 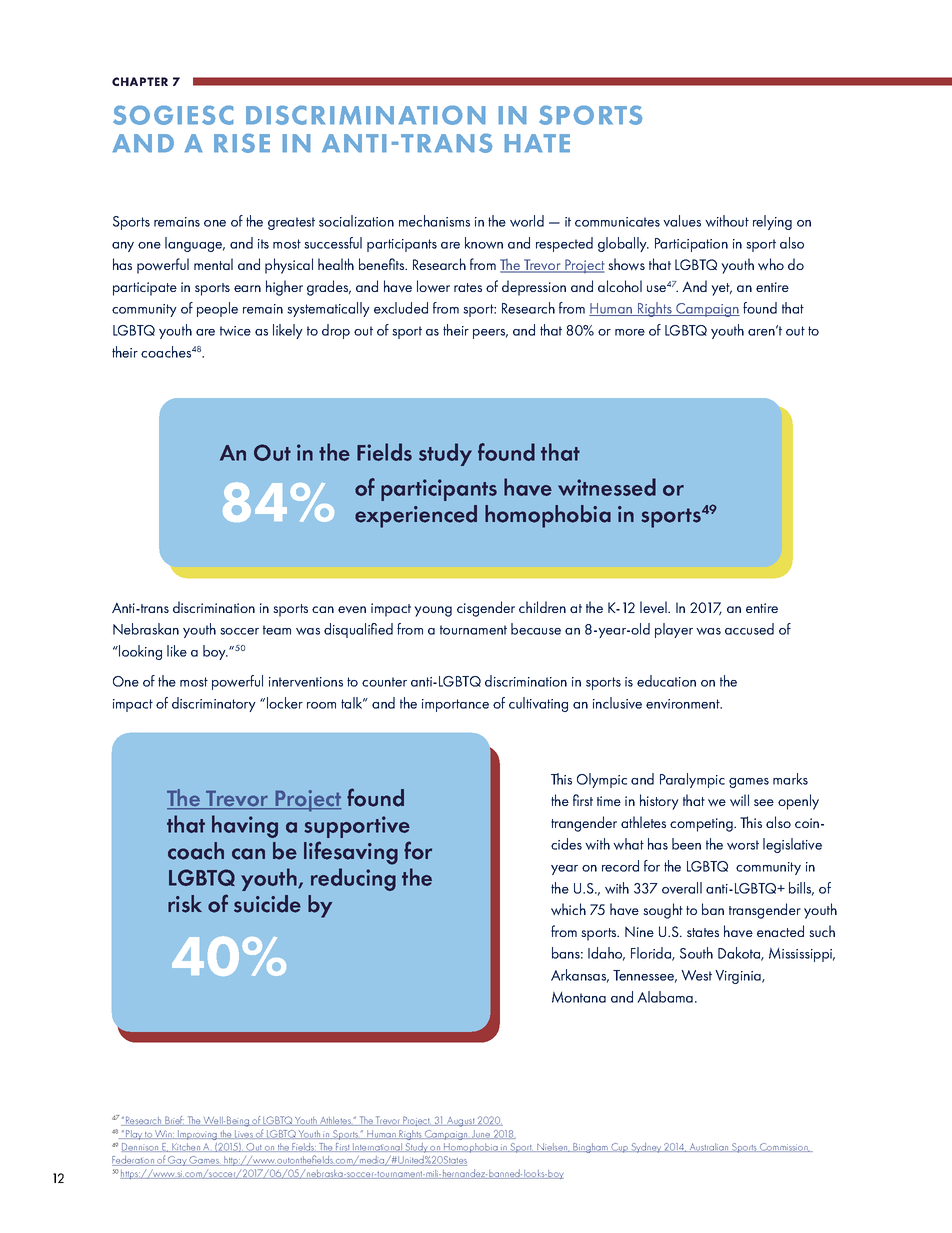 I want to click on team, so click(x=277, y=630).
